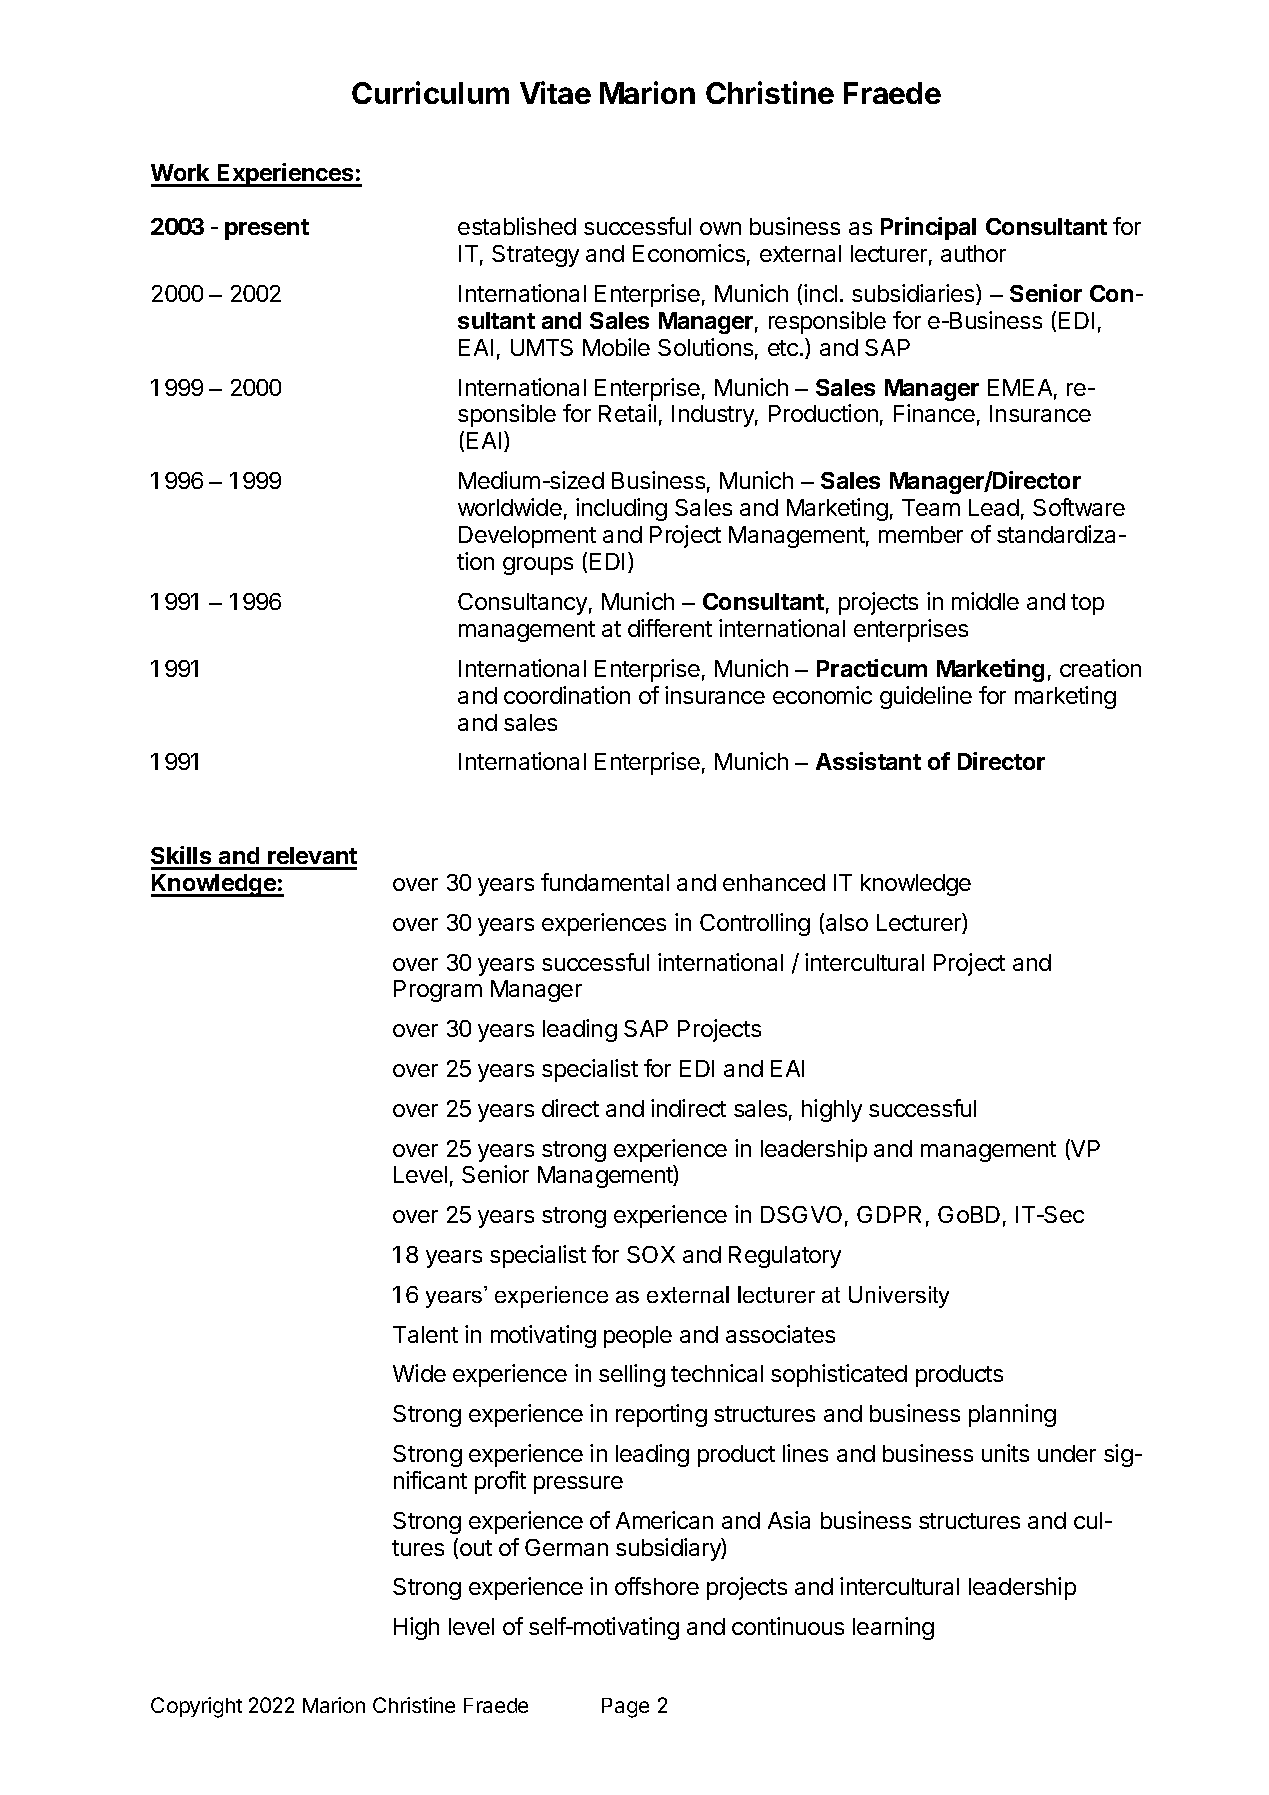 This screenshot has width=1269, height=1795. Describe the element at coordinates (196, 1707) in the screenshot. I see `Copyright` at that location.
